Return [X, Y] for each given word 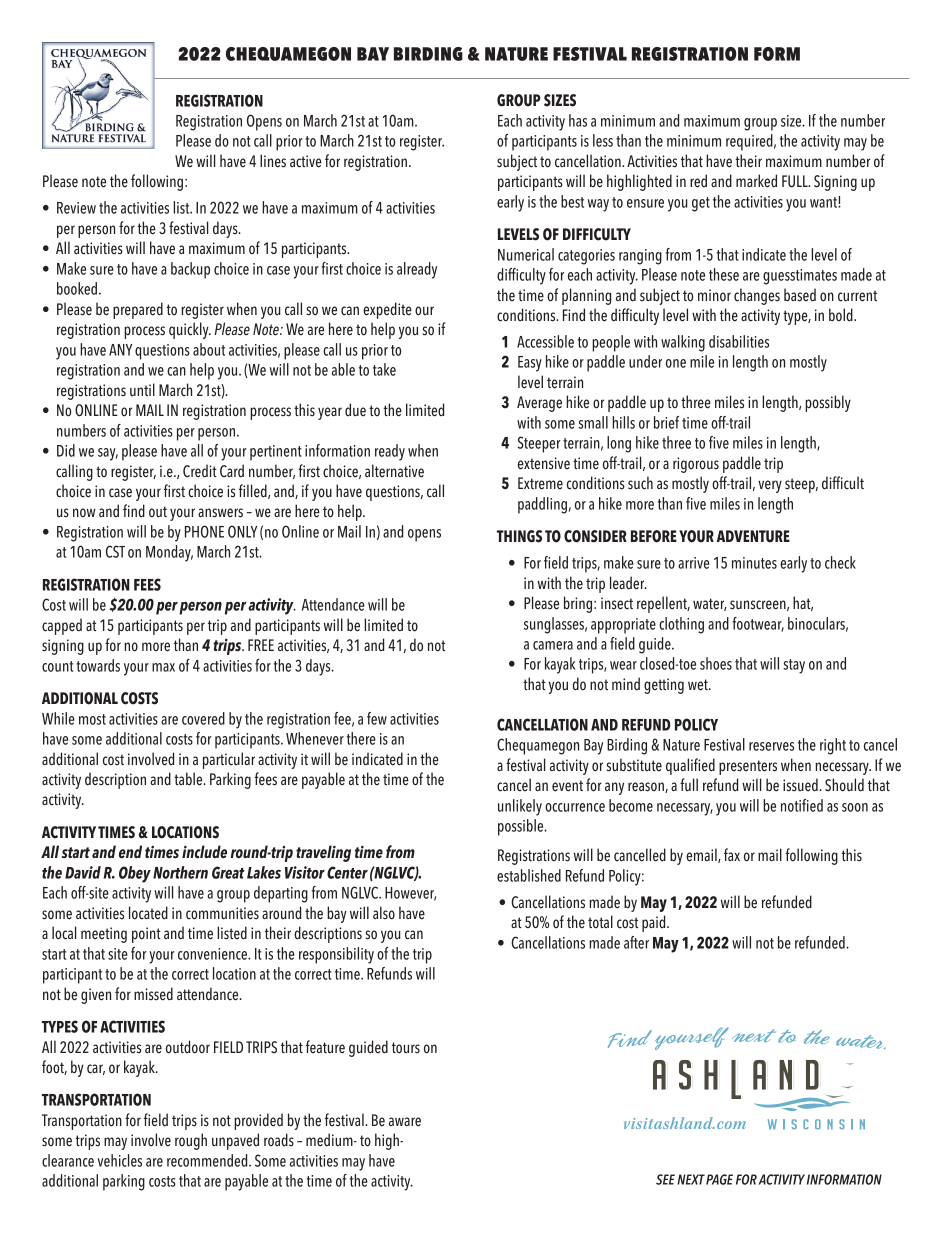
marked [756, 181]
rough [191, 1141]
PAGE [719, 1179]
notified [802, 805]
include [204, 852]
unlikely [520, 807]
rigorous [696, 465]
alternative [394, 471]
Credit [200, 471]
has [578, 120]
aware [405, 1122]
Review [76, 208]
